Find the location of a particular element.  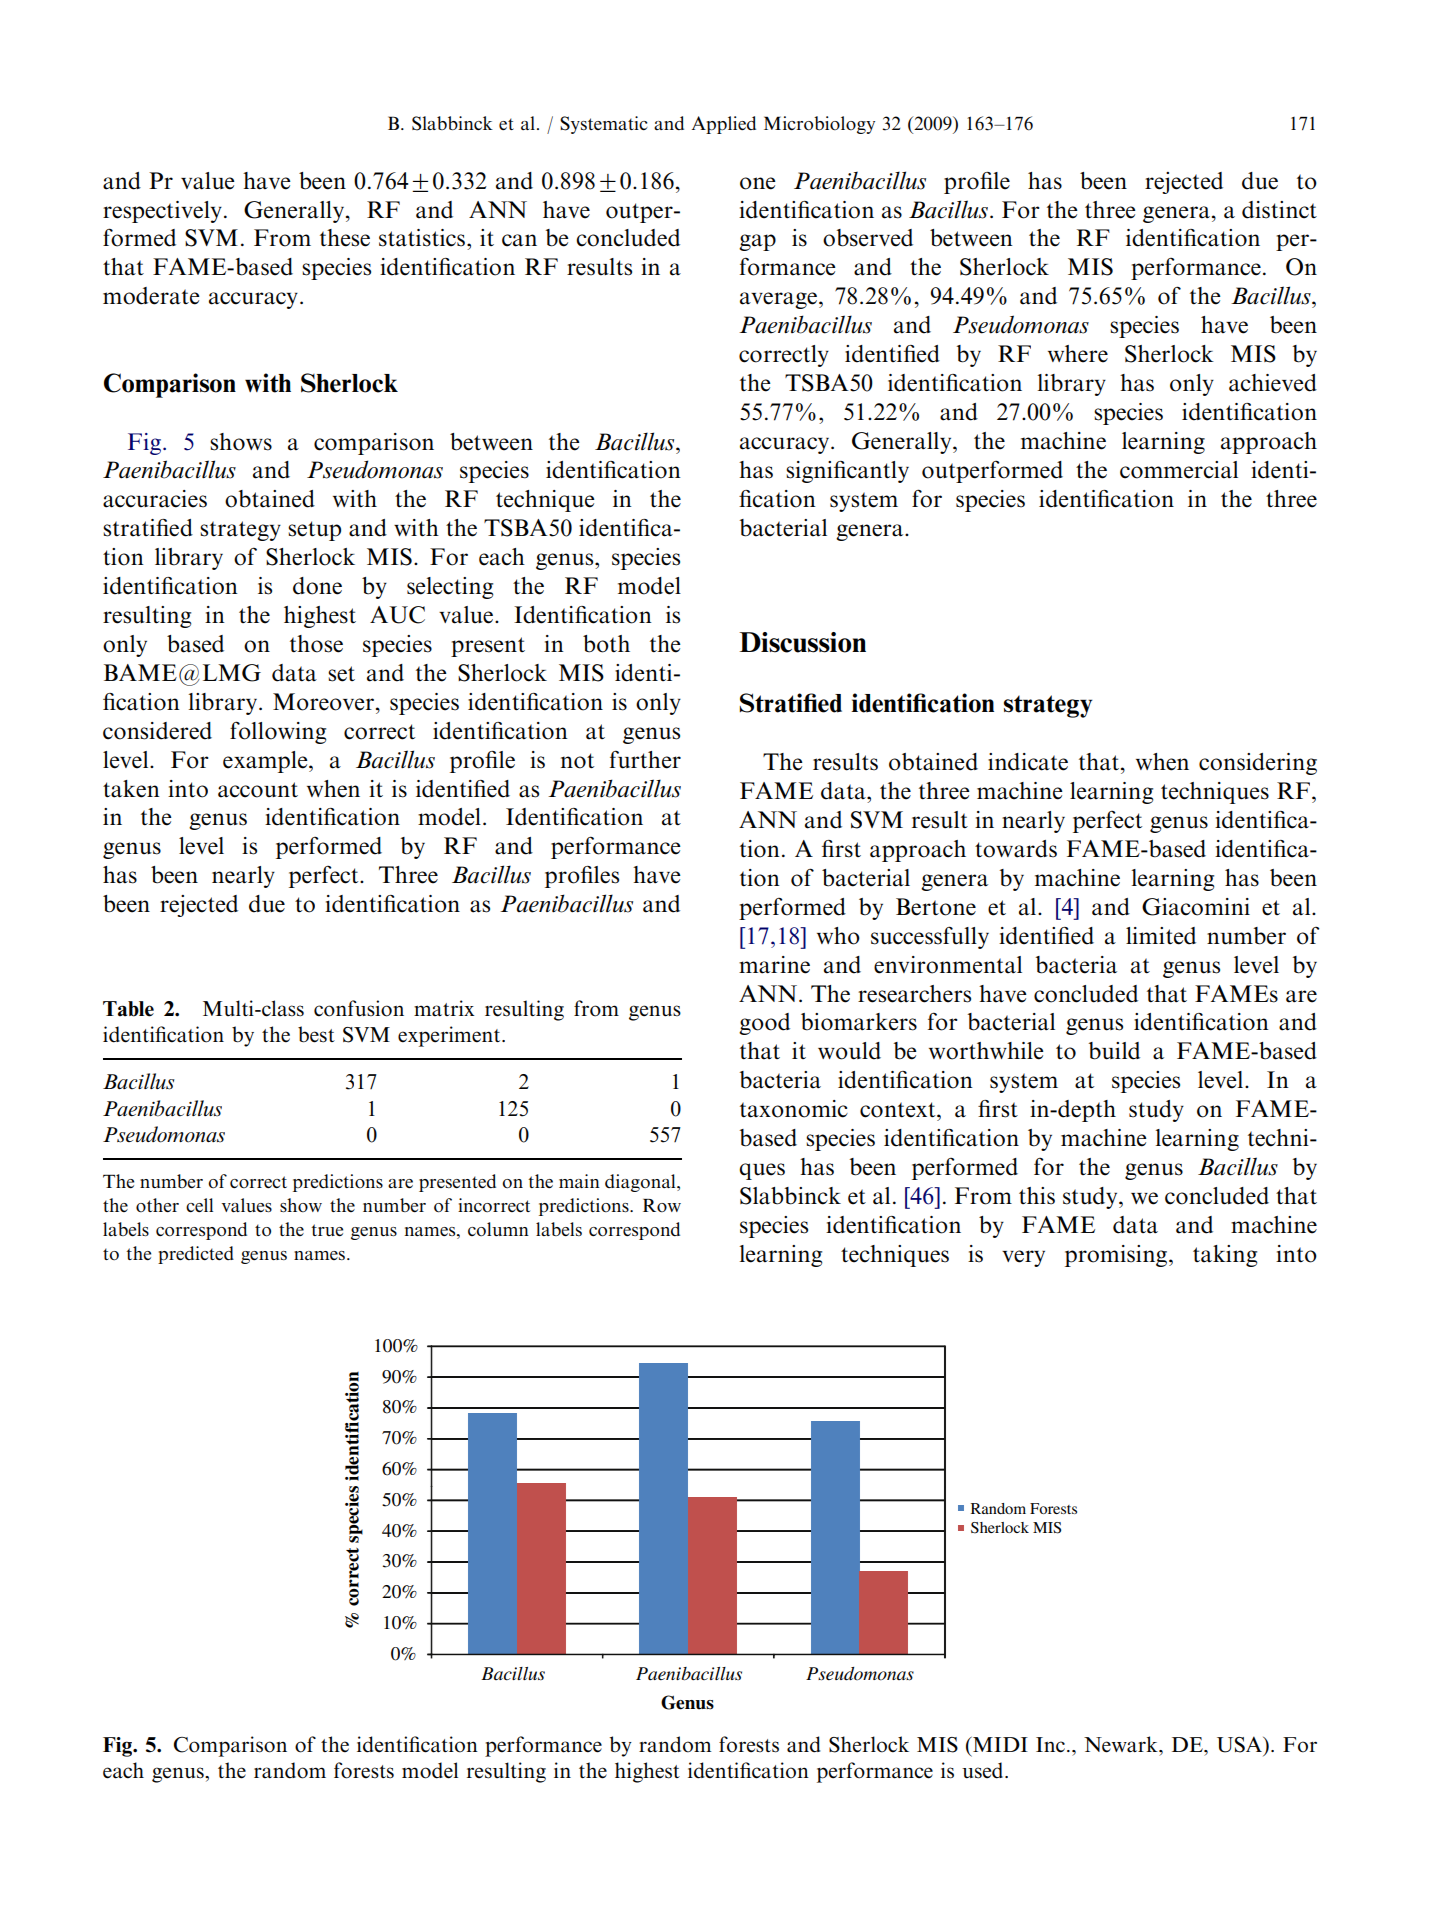

cell is located at coordinates (199, 1205).
